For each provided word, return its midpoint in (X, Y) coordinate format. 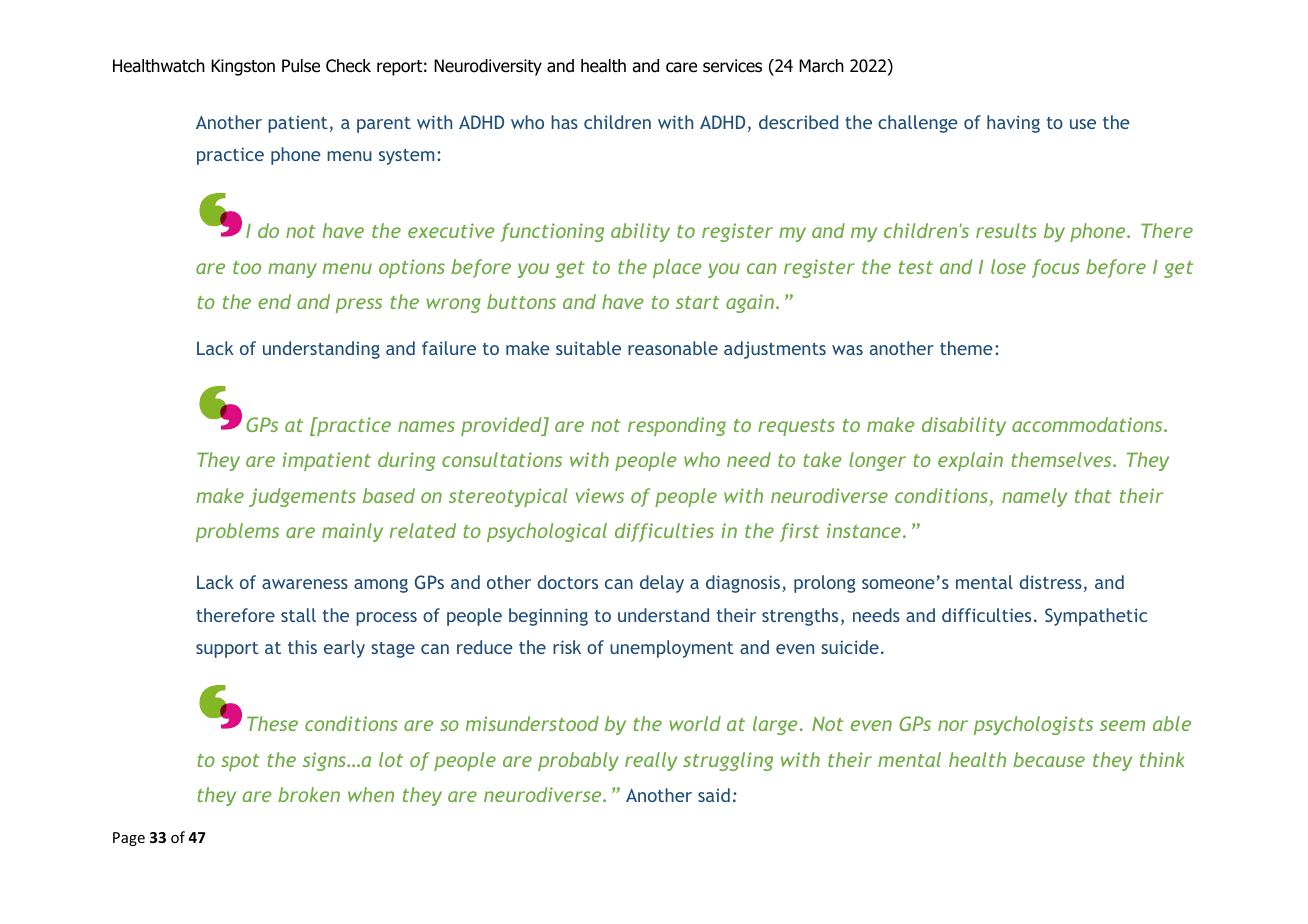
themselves (1062, 459)
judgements (302, 497)
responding (677, 426)
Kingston (243, 67)
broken (309, 794)
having (1013, 124)
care (681, 67)
